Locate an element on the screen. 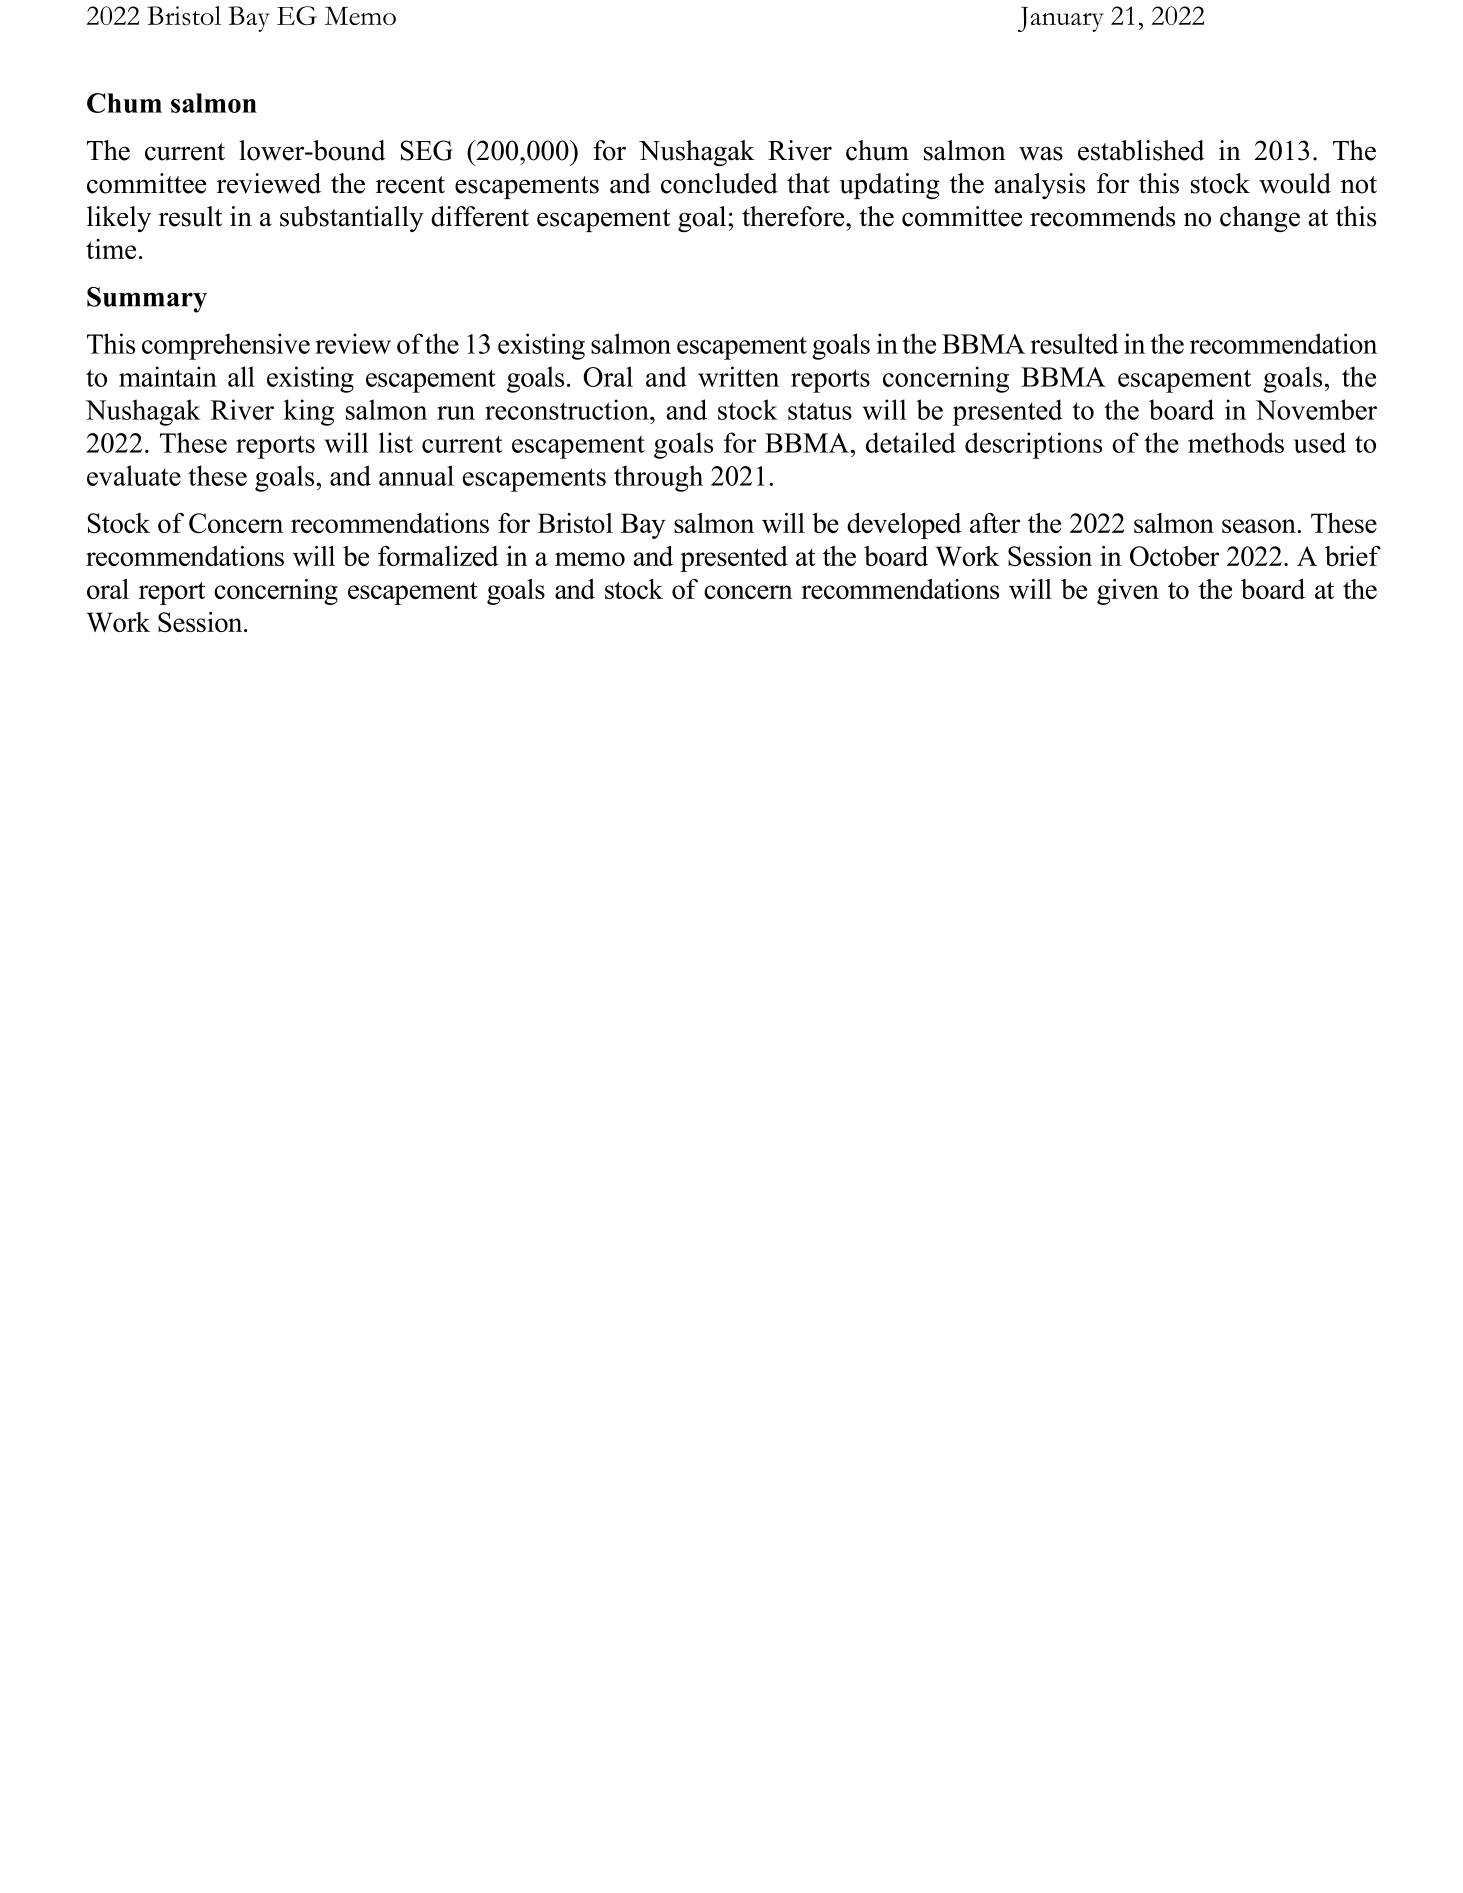 This screenshot has height=1893, width=1463. SEG is located at coordinates (426, 150).
